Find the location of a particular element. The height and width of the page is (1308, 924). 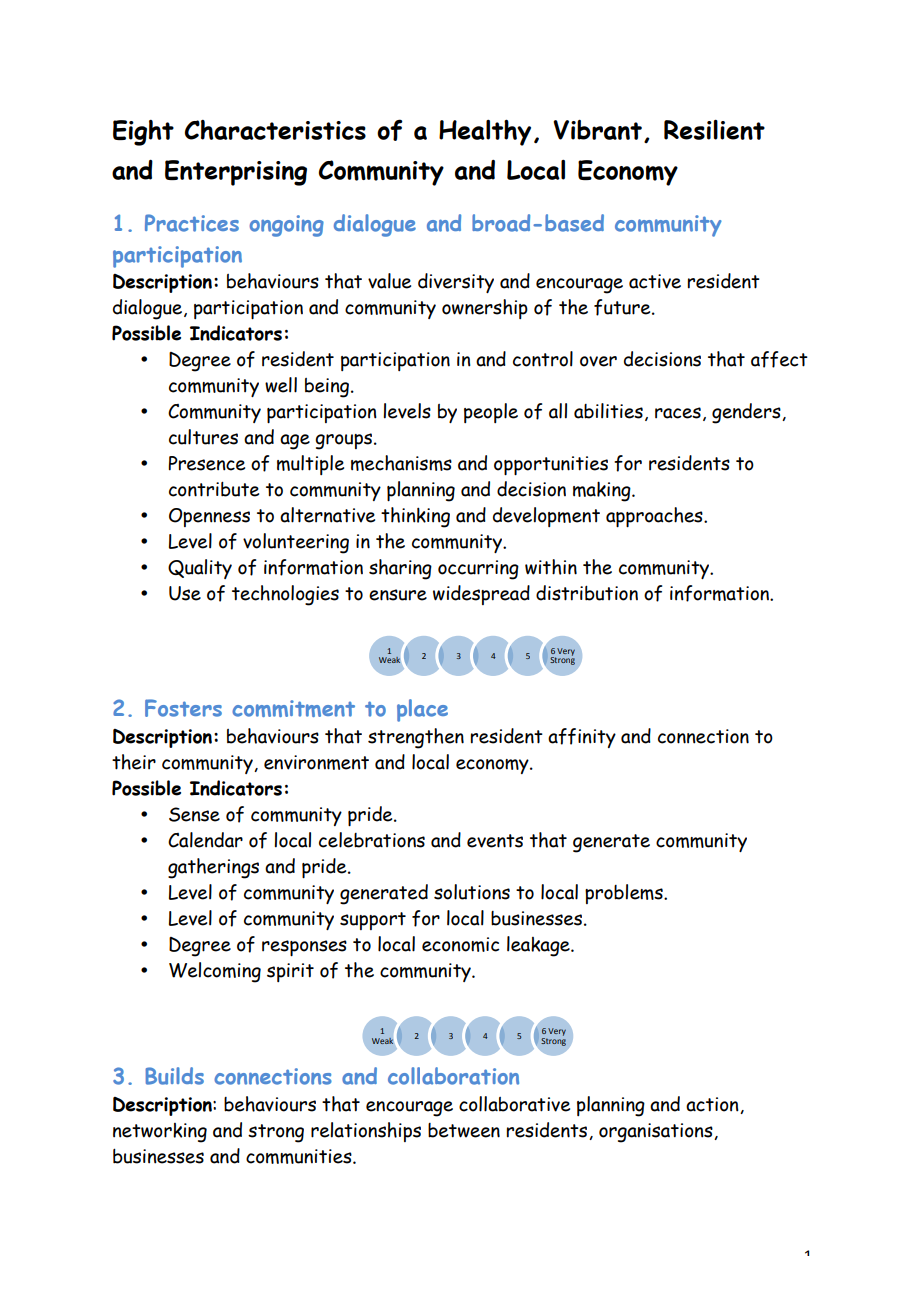

Enterprising is located at coordinates (236, 173).
